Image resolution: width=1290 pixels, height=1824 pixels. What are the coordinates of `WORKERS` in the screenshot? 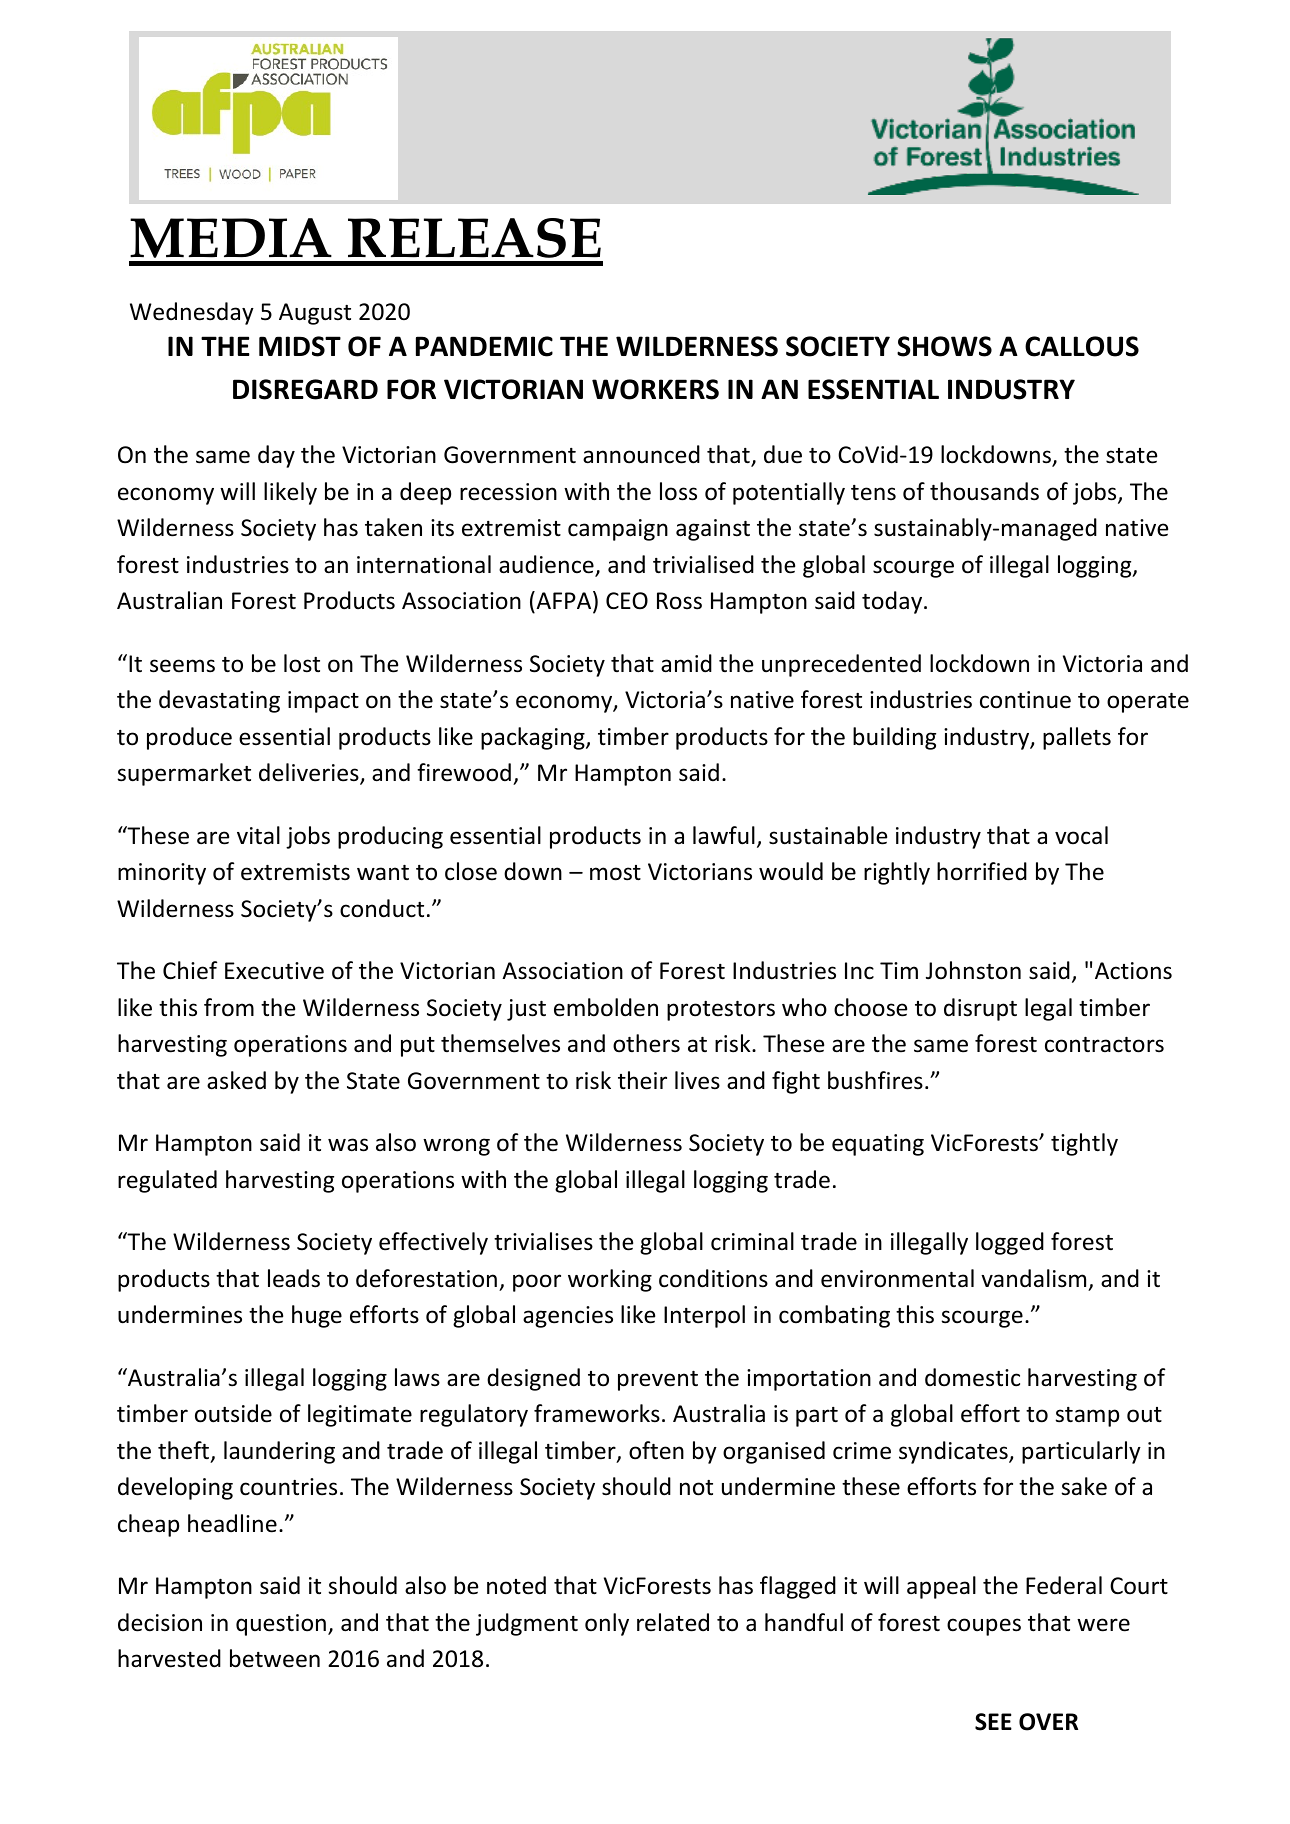 It's located at (655, 389).
